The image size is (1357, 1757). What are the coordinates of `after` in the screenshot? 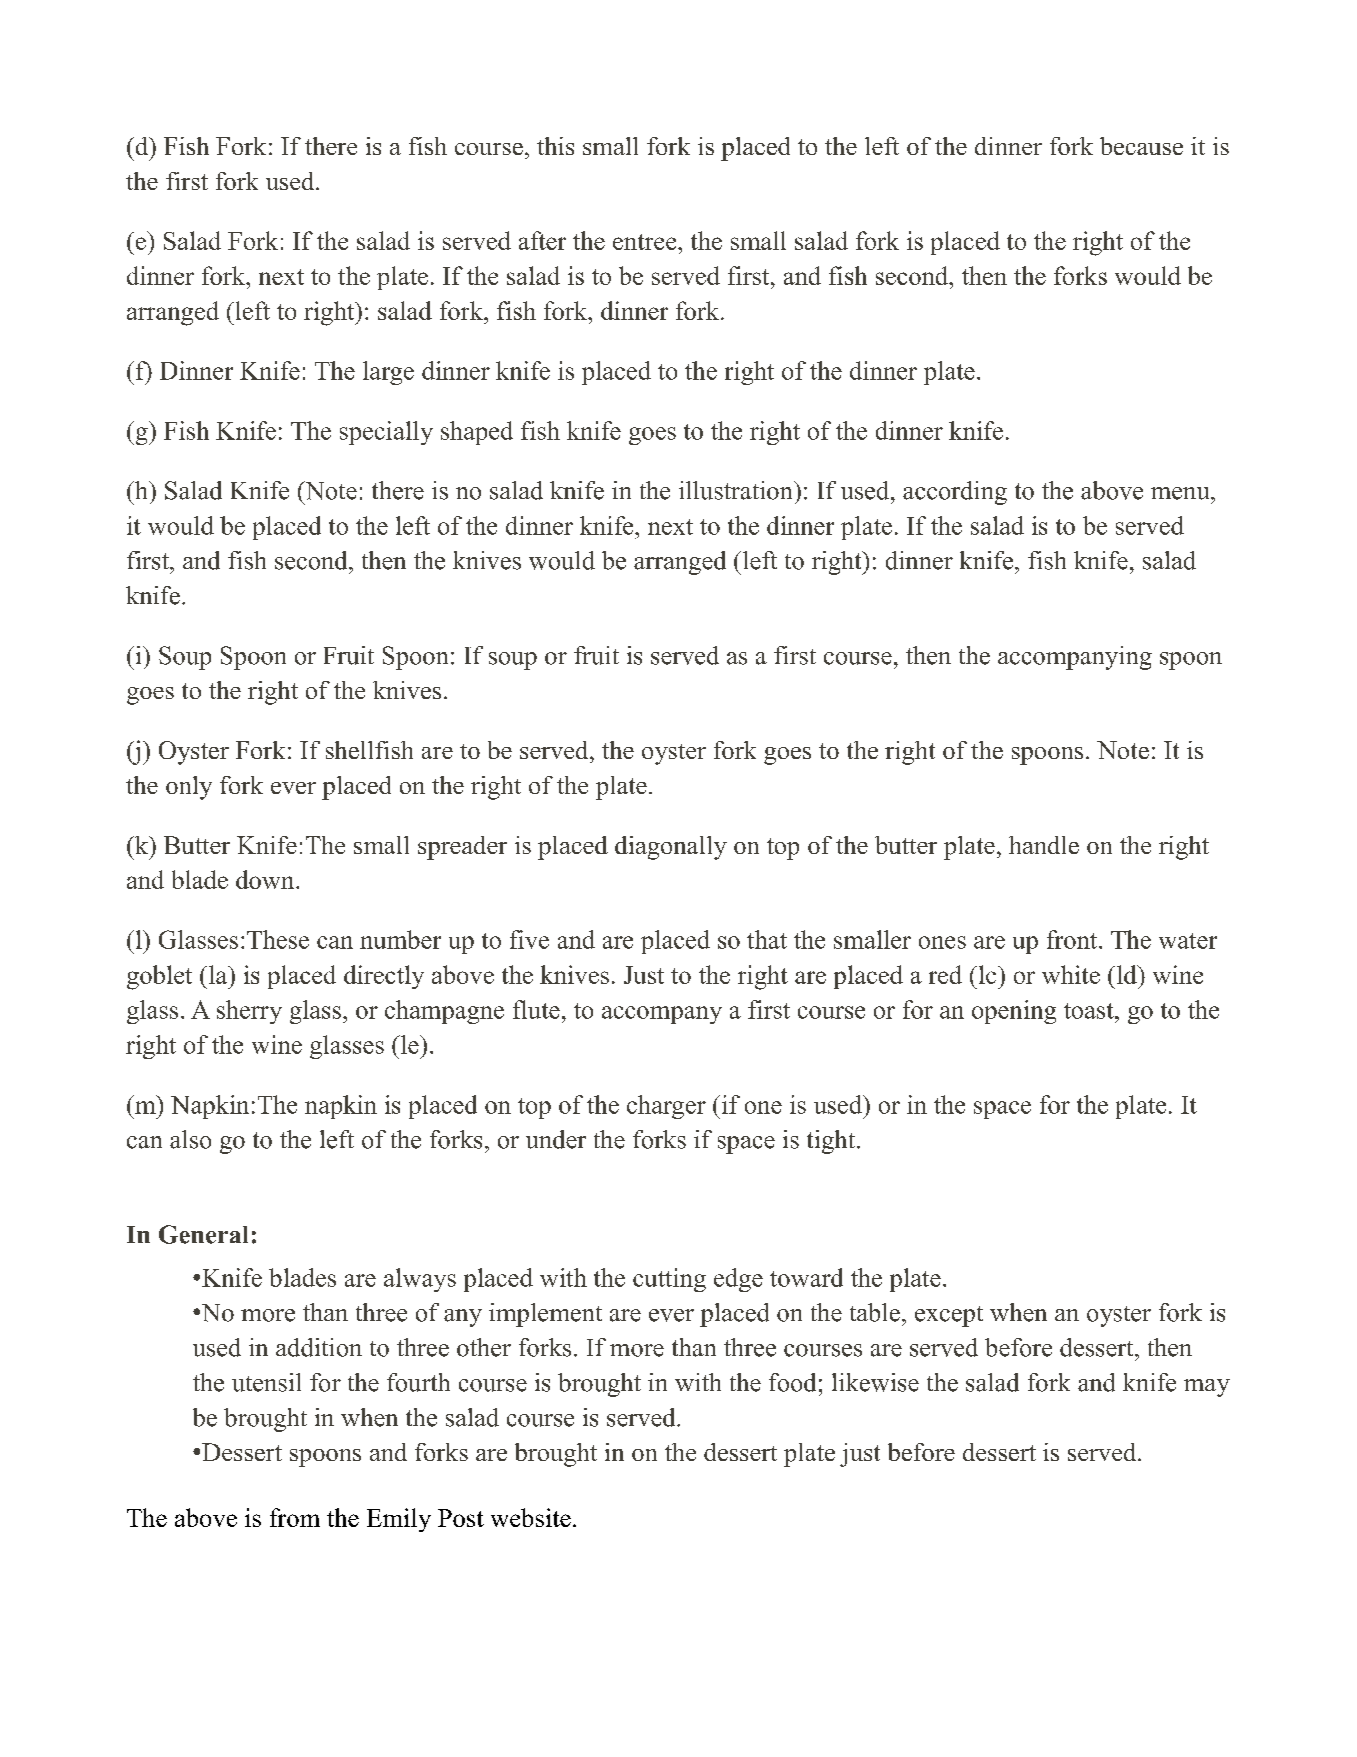 It's located at (542, 240).
